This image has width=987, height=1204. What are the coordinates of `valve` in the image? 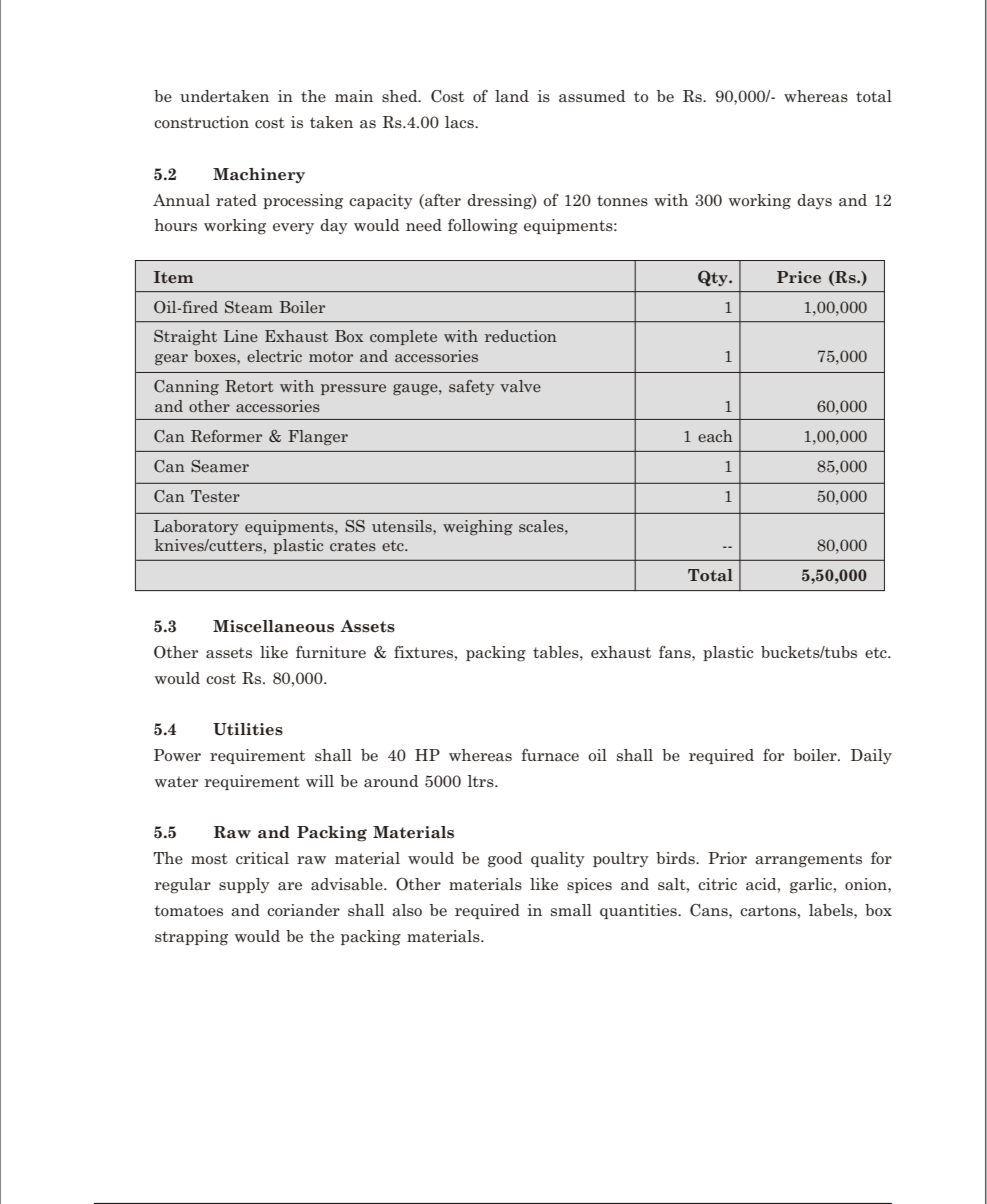 It's located at (520, 386).
